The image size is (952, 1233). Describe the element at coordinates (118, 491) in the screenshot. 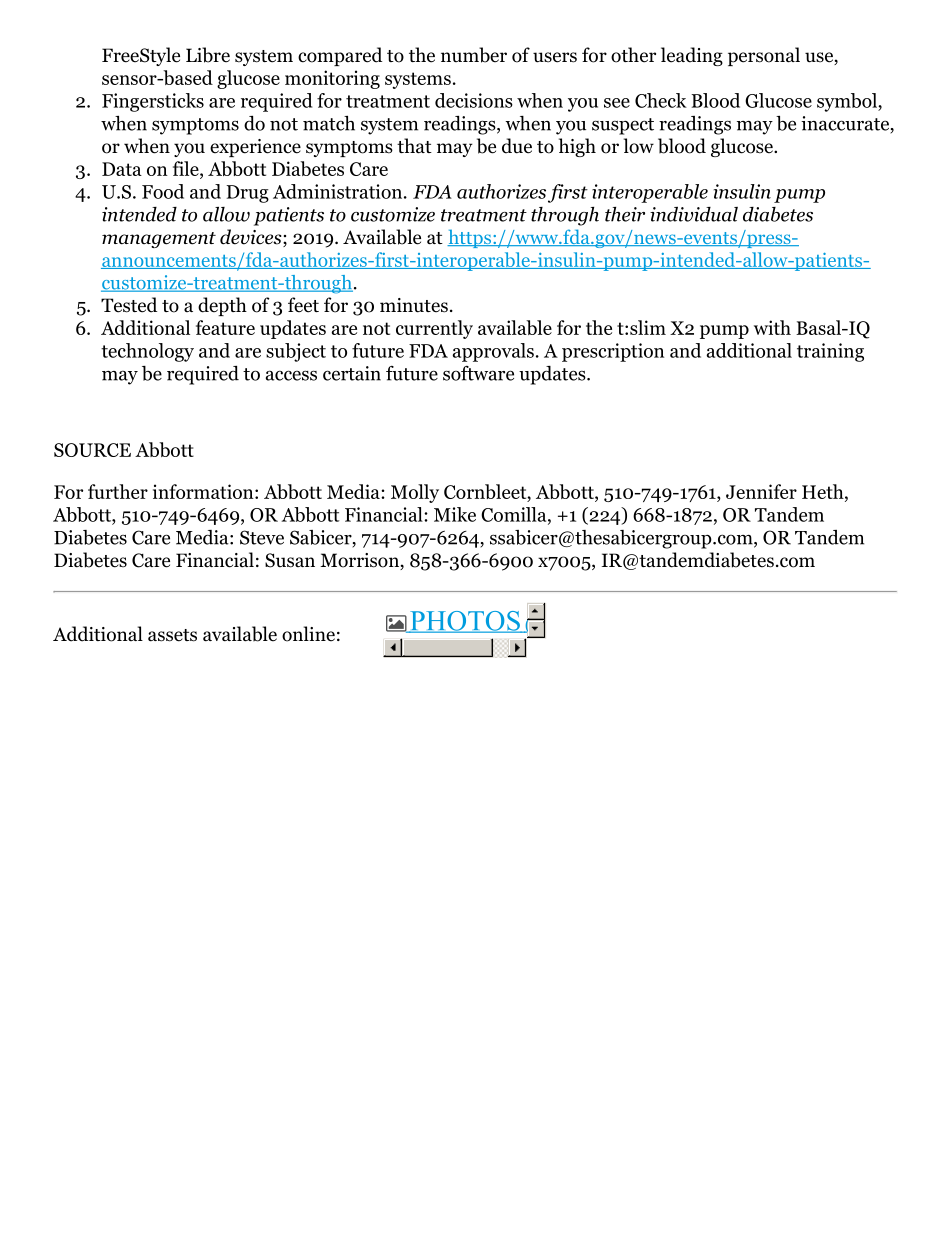

I see `further` at that location.
